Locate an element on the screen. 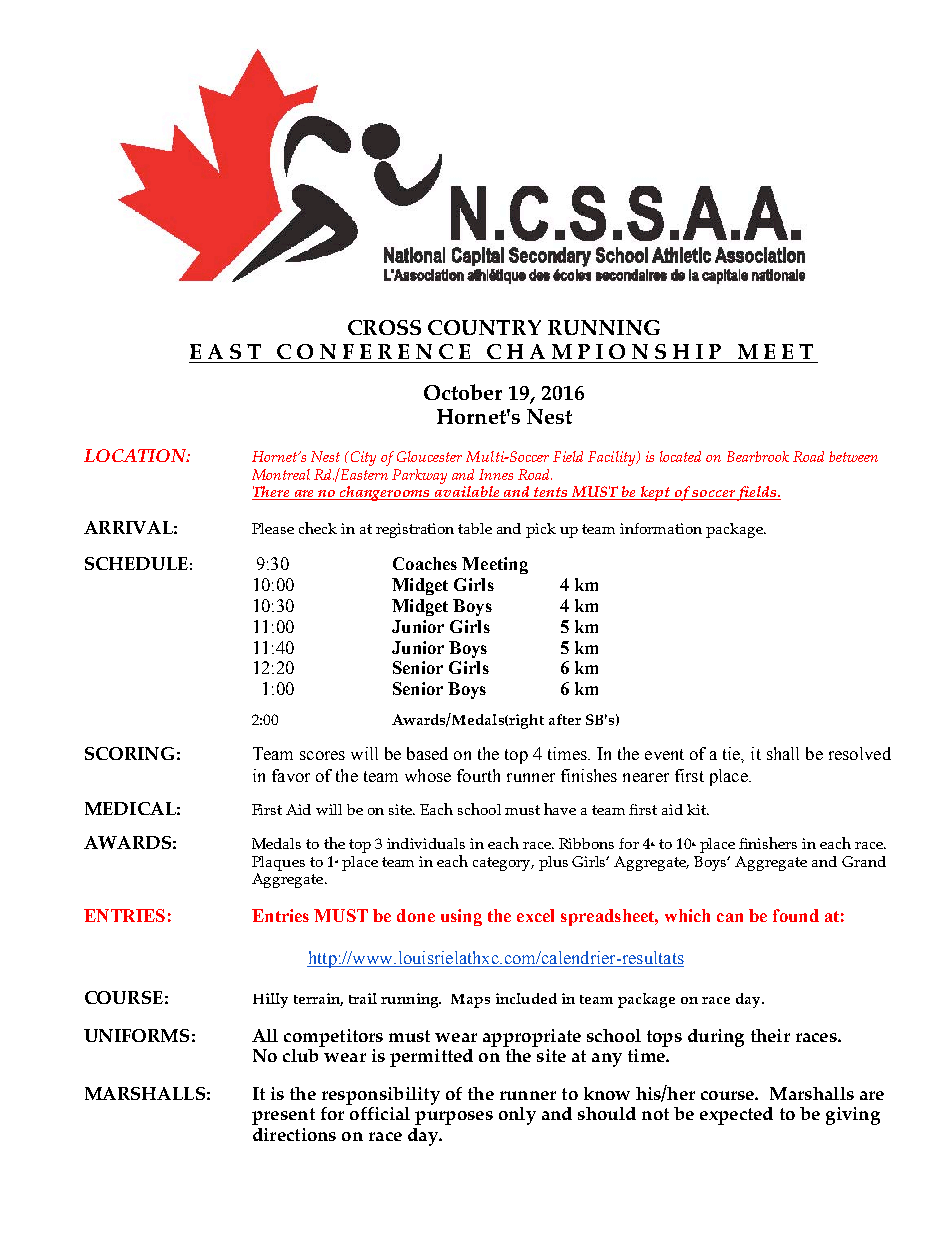 The width and height of the screenshot is (952, 1233). found is located at coordinates (796, 915).
